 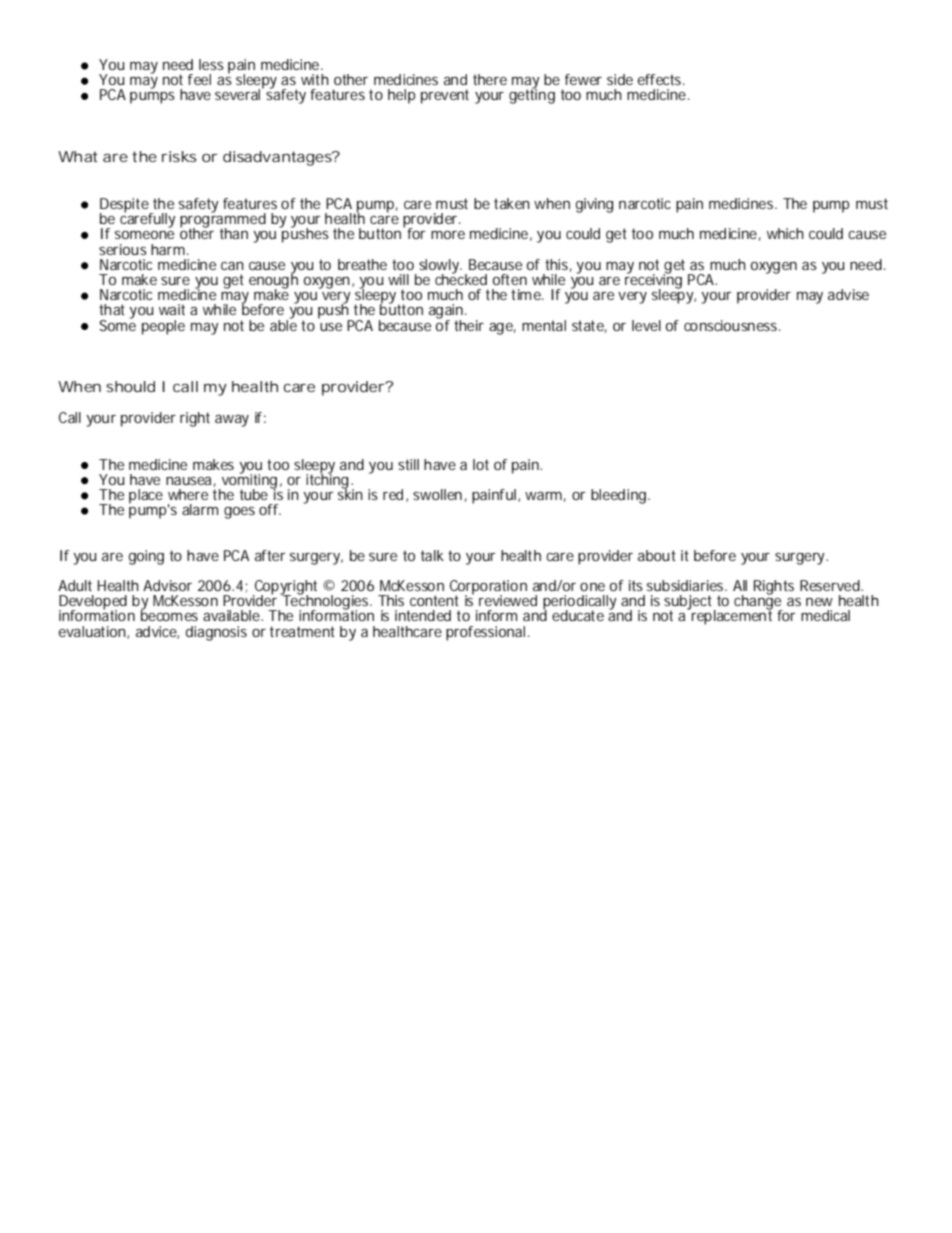 What do you see at coordinates (169, 614) in the image?
I see `becomes` at bounding box center [169, 614].
